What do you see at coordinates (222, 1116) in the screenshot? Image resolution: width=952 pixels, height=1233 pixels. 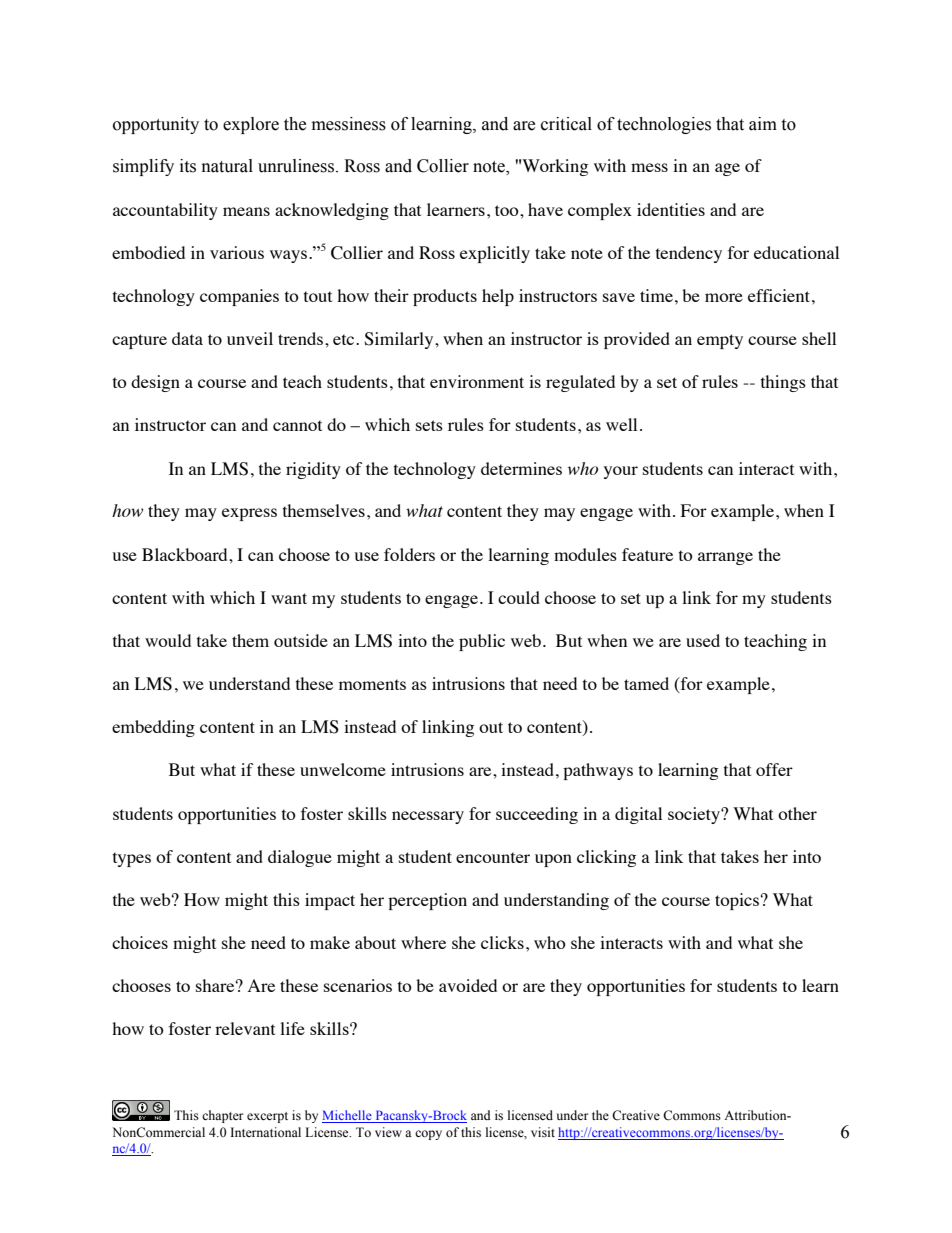 I see `chapter` at bounding box center [222, 1116].
